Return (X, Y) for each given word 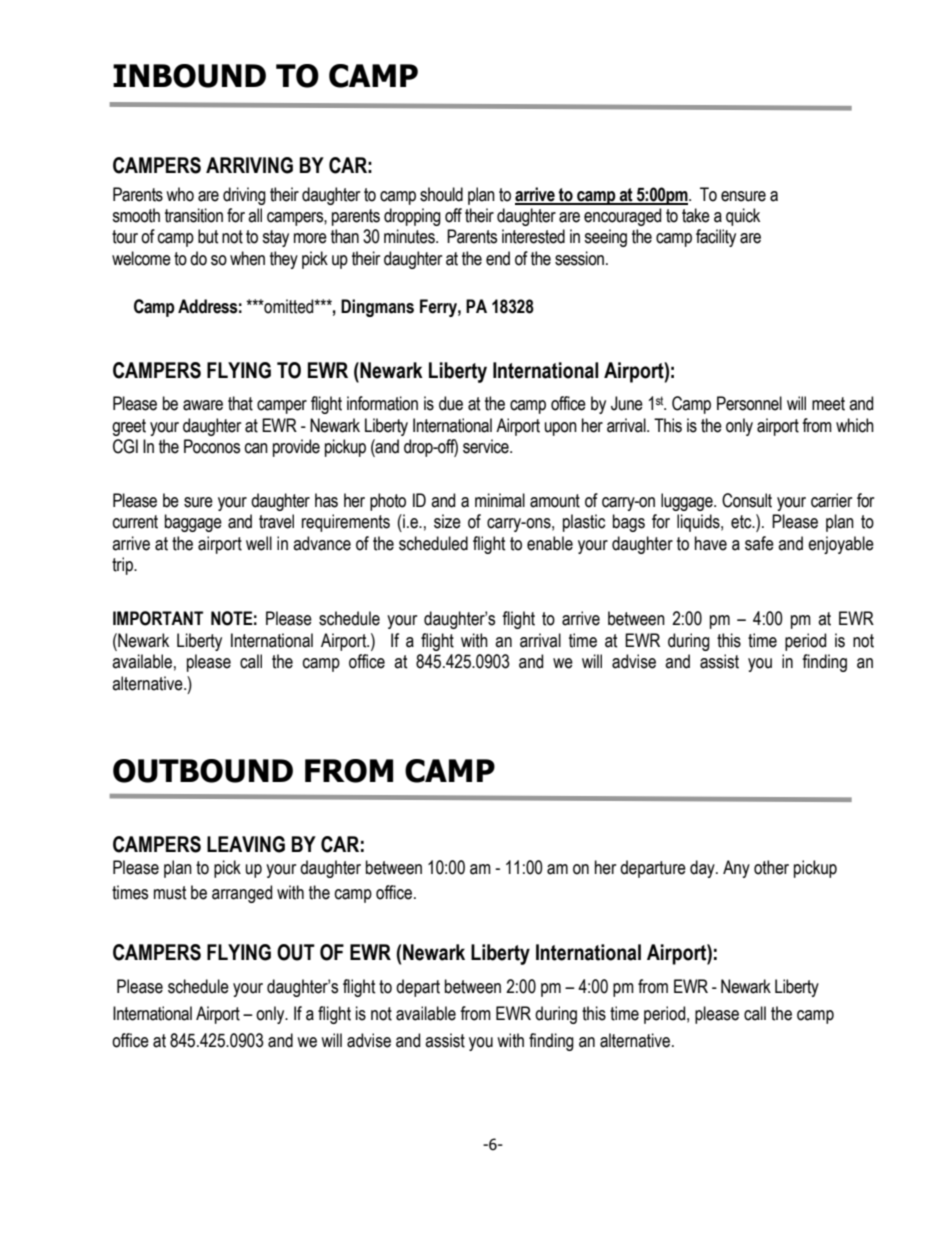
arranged (242, 894)
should (441, 194)
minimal (500, 500)
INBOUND (189, 76)
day (703, 869)
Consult (747, 500)
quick (743, 217)
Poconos (212, 446)
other (771, 867)
